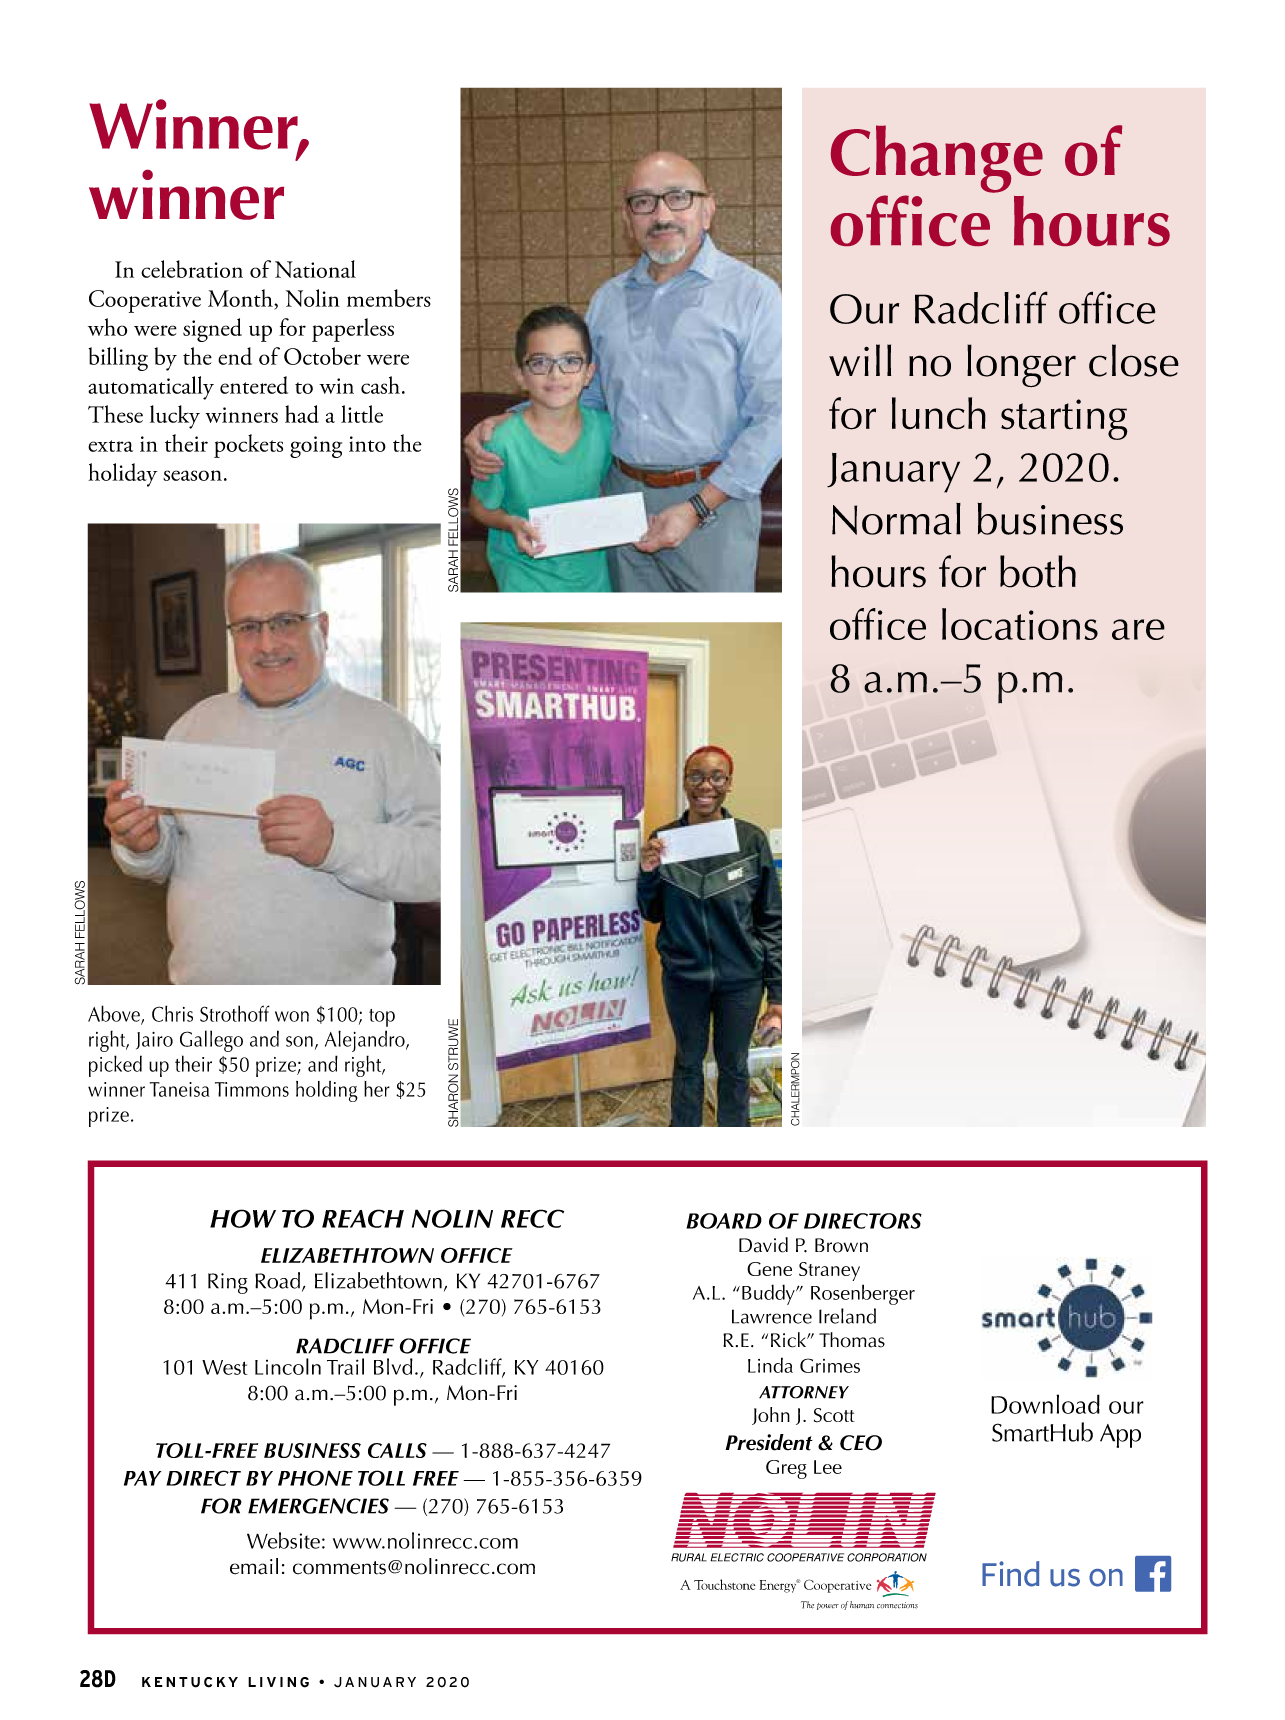  Describe the element at coordinates (1020, 624) in the screenshot. I see `locations` at that location.
